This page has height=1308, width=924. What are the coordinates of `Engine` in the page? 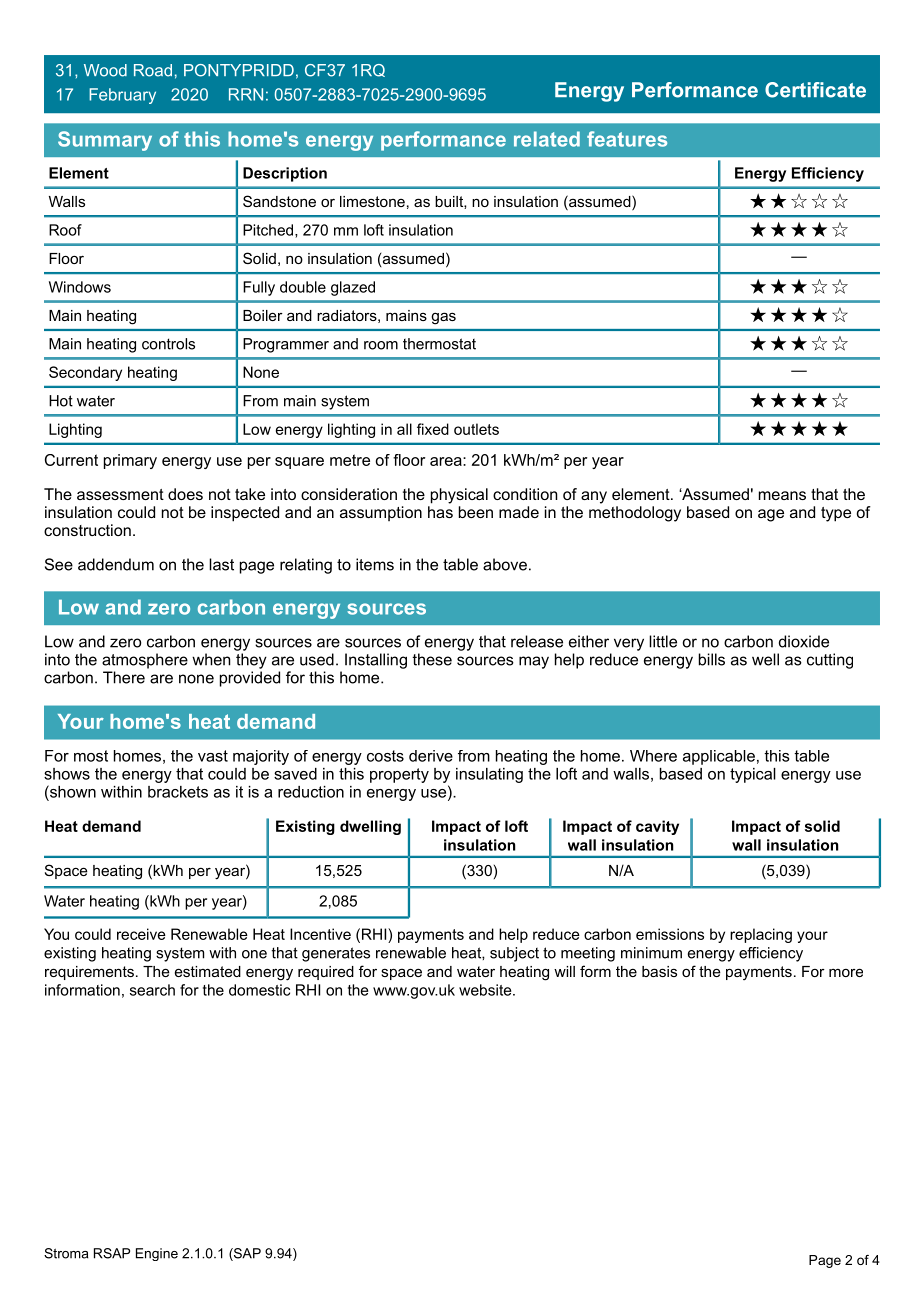 It's located at (157, 1254).
